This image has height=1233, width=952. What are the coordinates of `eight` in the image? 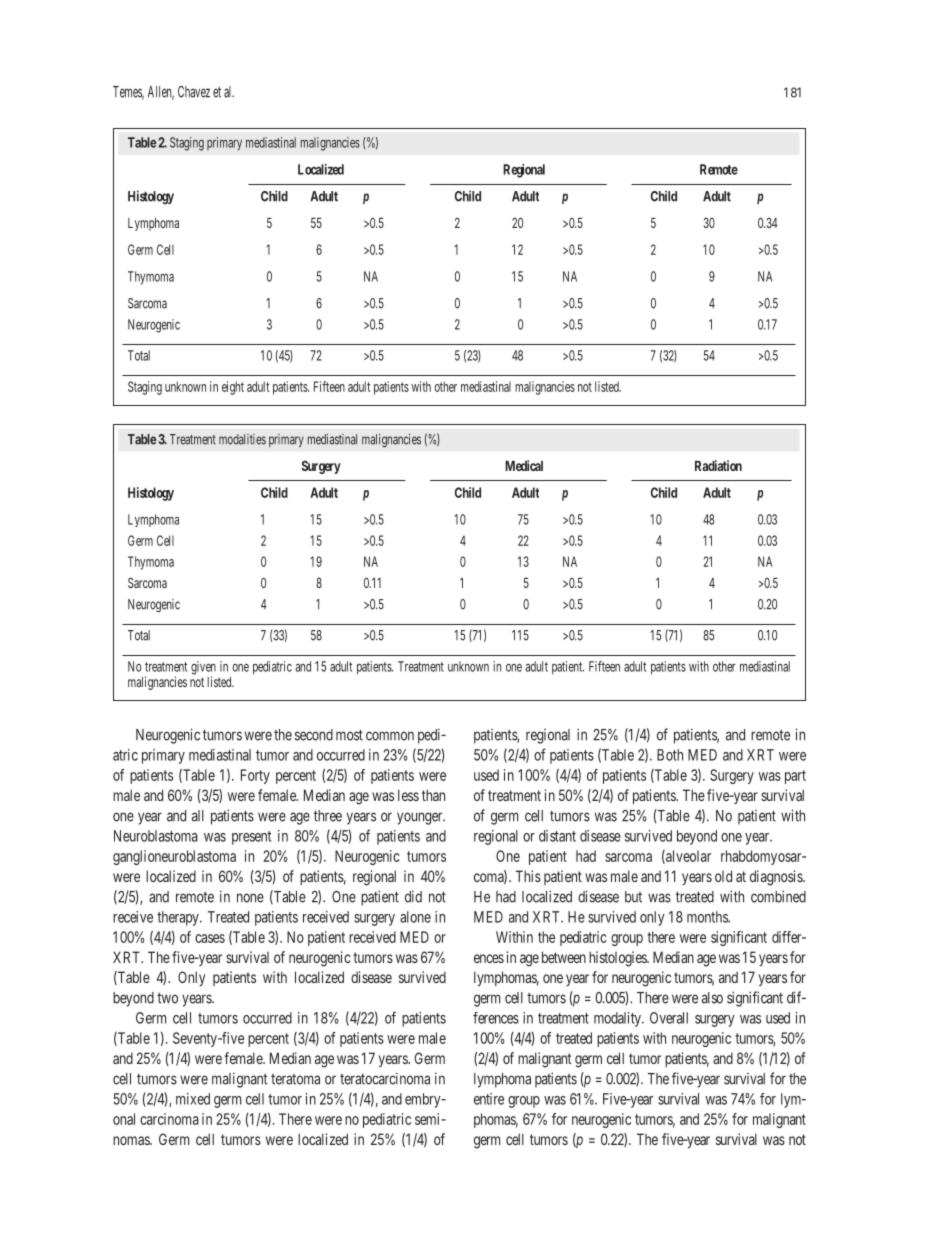 It's located at (233, 388).
